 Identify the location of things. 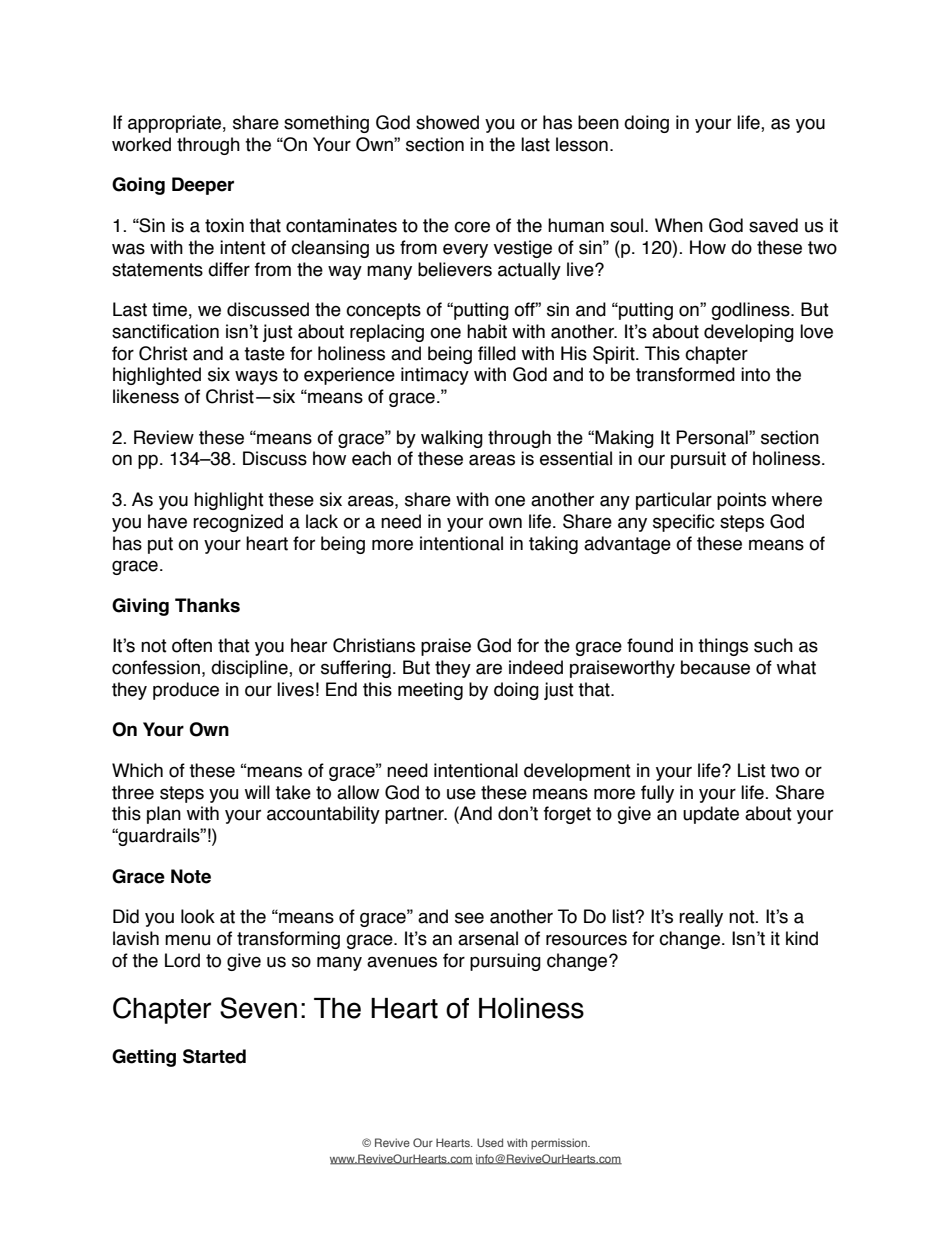
(723, 647).
